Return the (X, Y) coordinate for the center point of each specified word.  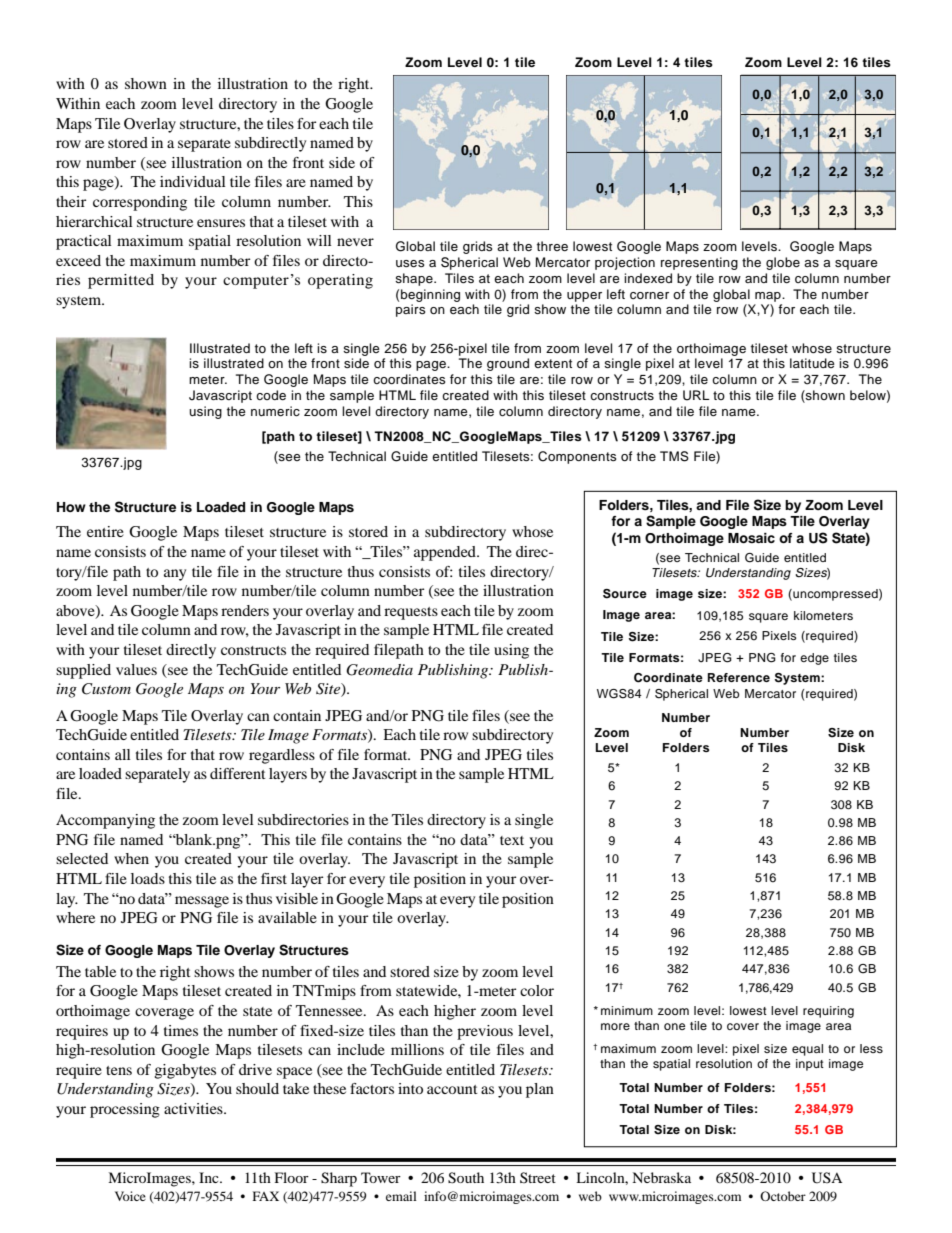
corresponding (140, 203)
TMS (674, 456)
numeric (275, 411)
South (466, 1178)
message (202, 902)
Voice (130, 1196)
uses (410, 263)
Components (577, 457)
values (136, 669)
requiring (828, 1012)
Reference (739, 677)
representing (699, 263)
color (537, 990)
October (783, 1196)
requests (411, 613)
